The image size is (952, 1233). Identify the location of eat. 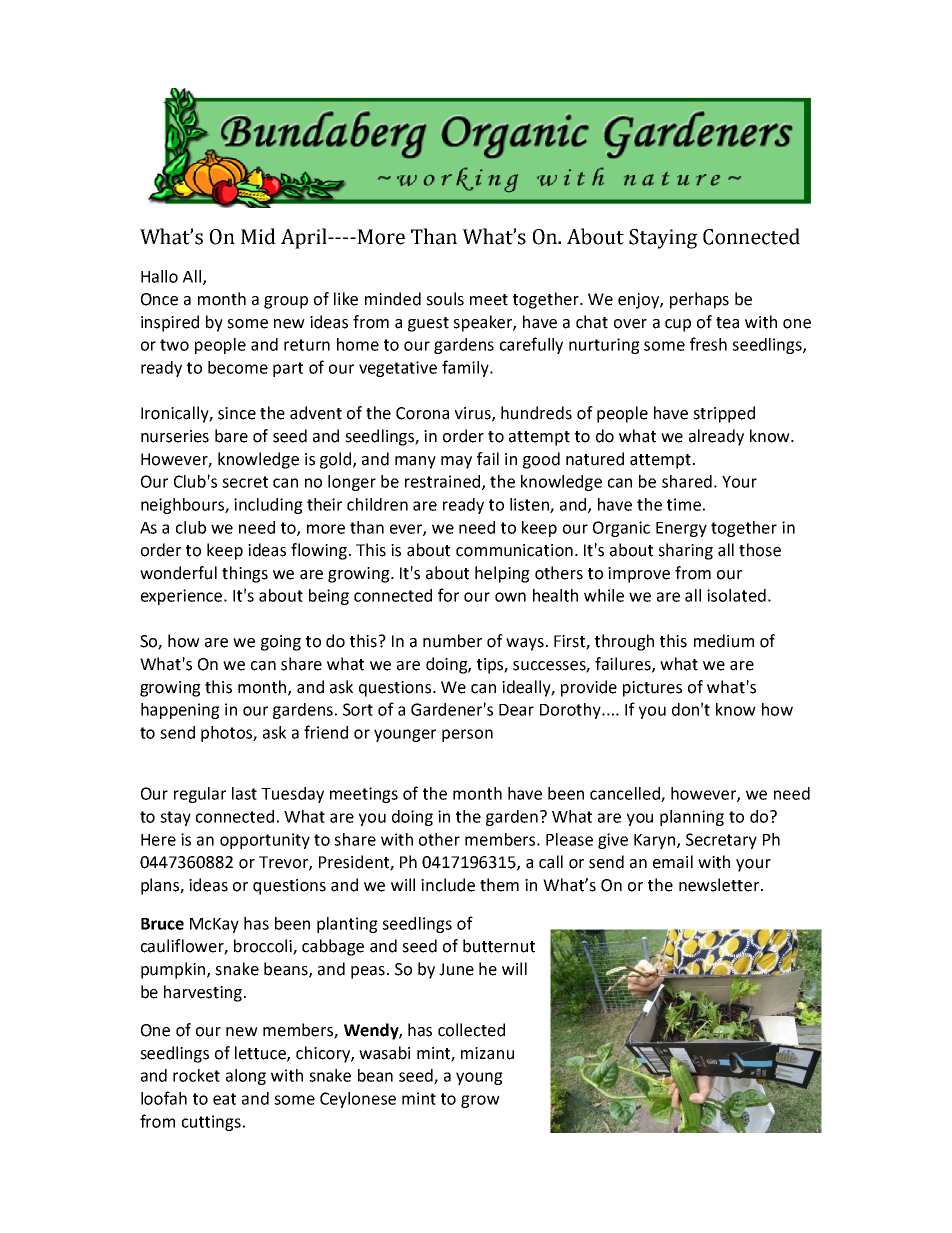
(224, 1099).
